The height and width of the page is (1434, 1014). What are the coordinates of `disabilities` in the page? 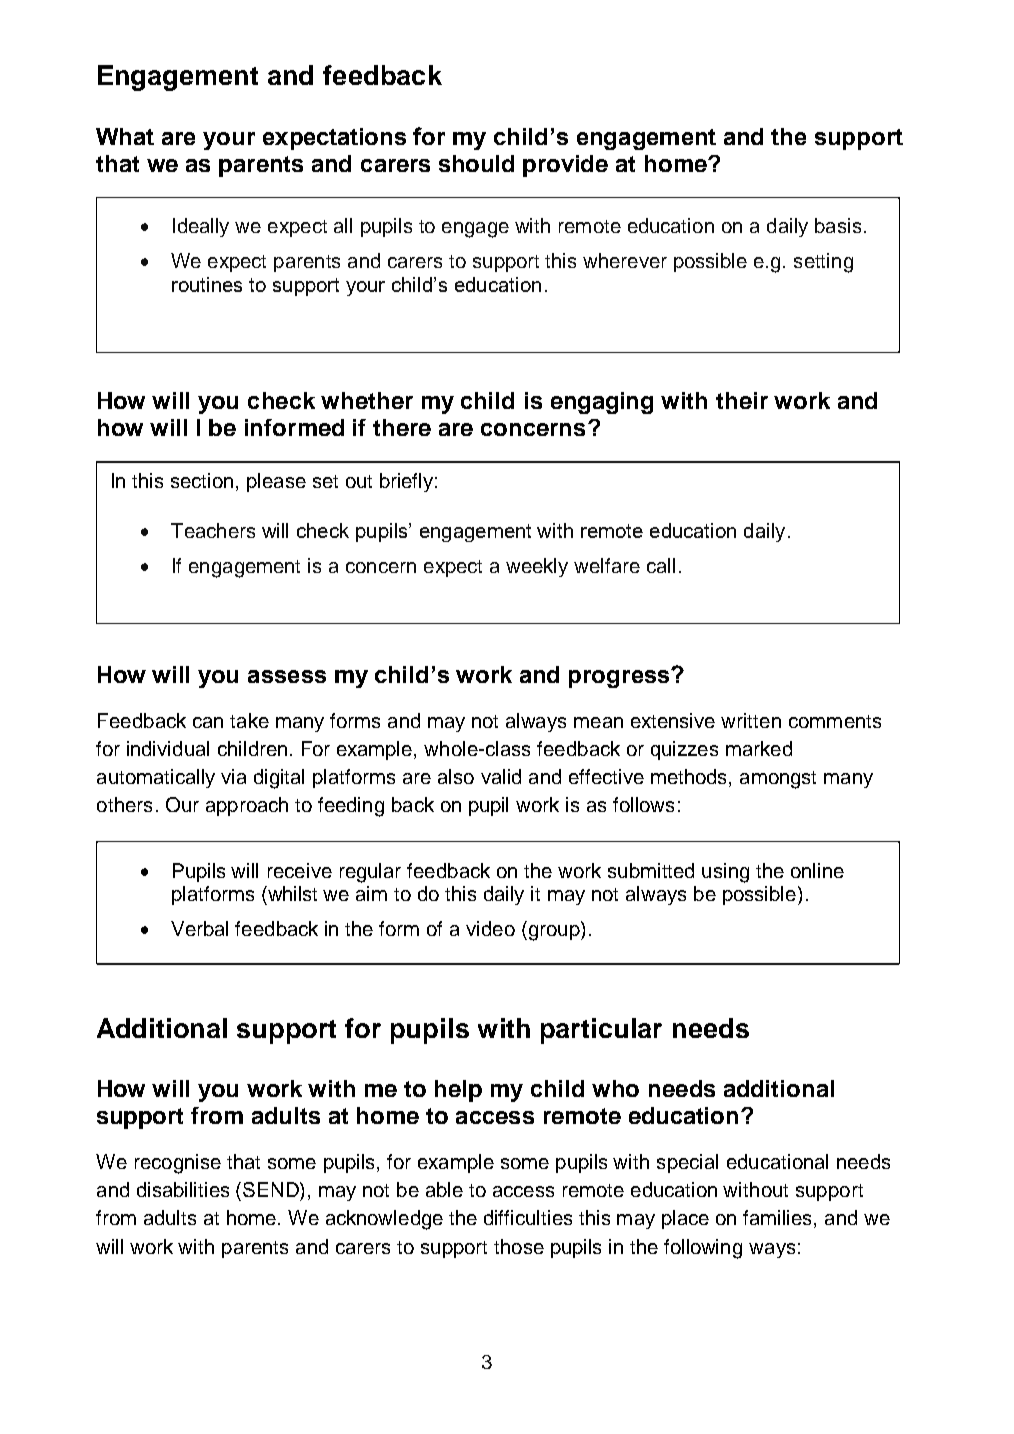 It's located at (183, 1189).
